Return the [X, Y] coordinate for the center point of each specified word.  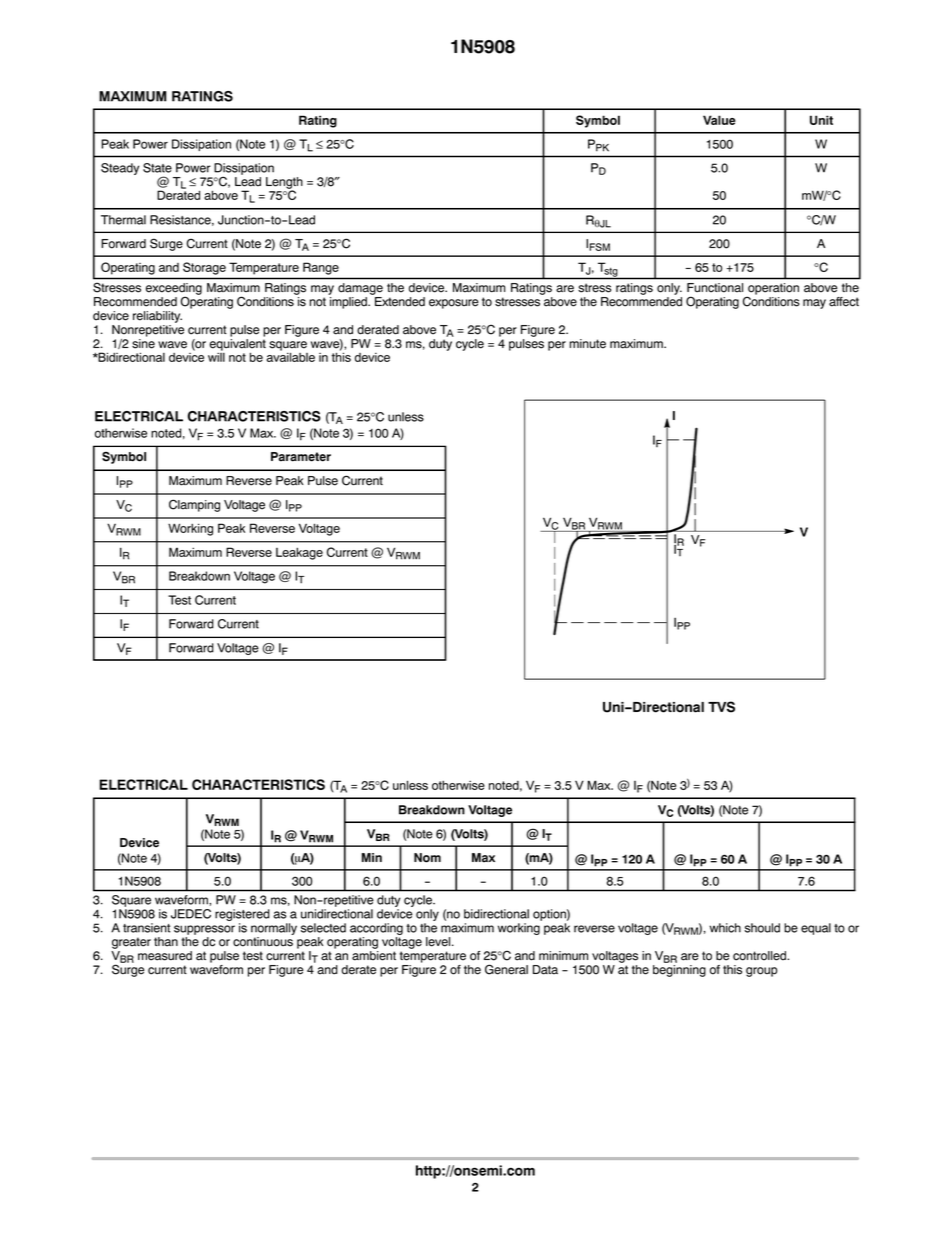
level [439, 942]
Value [719, 120]
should [762, 928]
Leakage [299, 553]
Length [284, 184]
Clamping [194, 505]
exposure [454, 304]
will [216, 357]
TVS [721, 707]
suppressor [204, 930]
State [157, 168]
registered [242, 915]
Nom [427, 858]
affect [844, 302]
